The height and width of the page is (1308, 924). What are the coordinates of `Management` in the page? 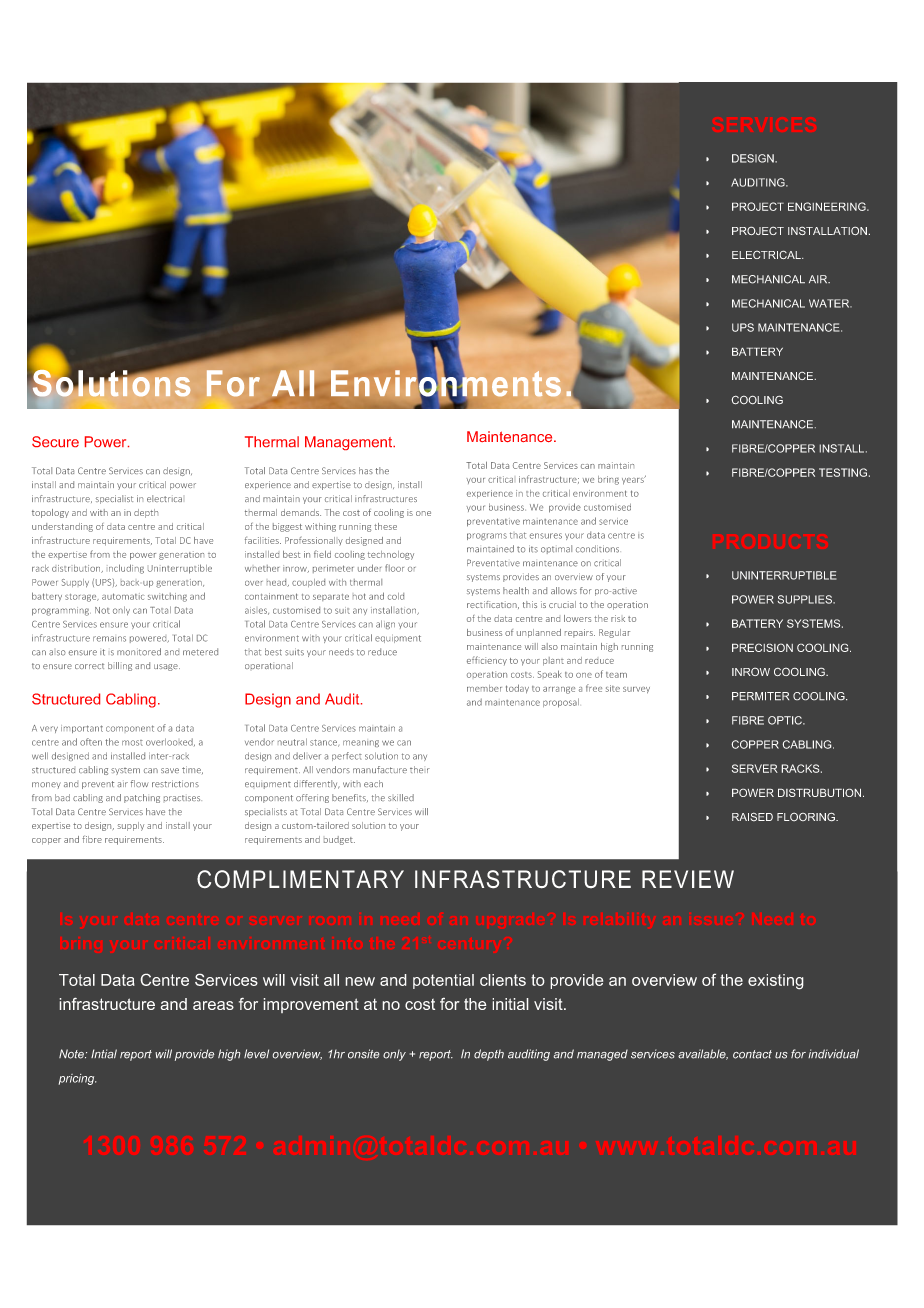 It's located at (350, 443).
